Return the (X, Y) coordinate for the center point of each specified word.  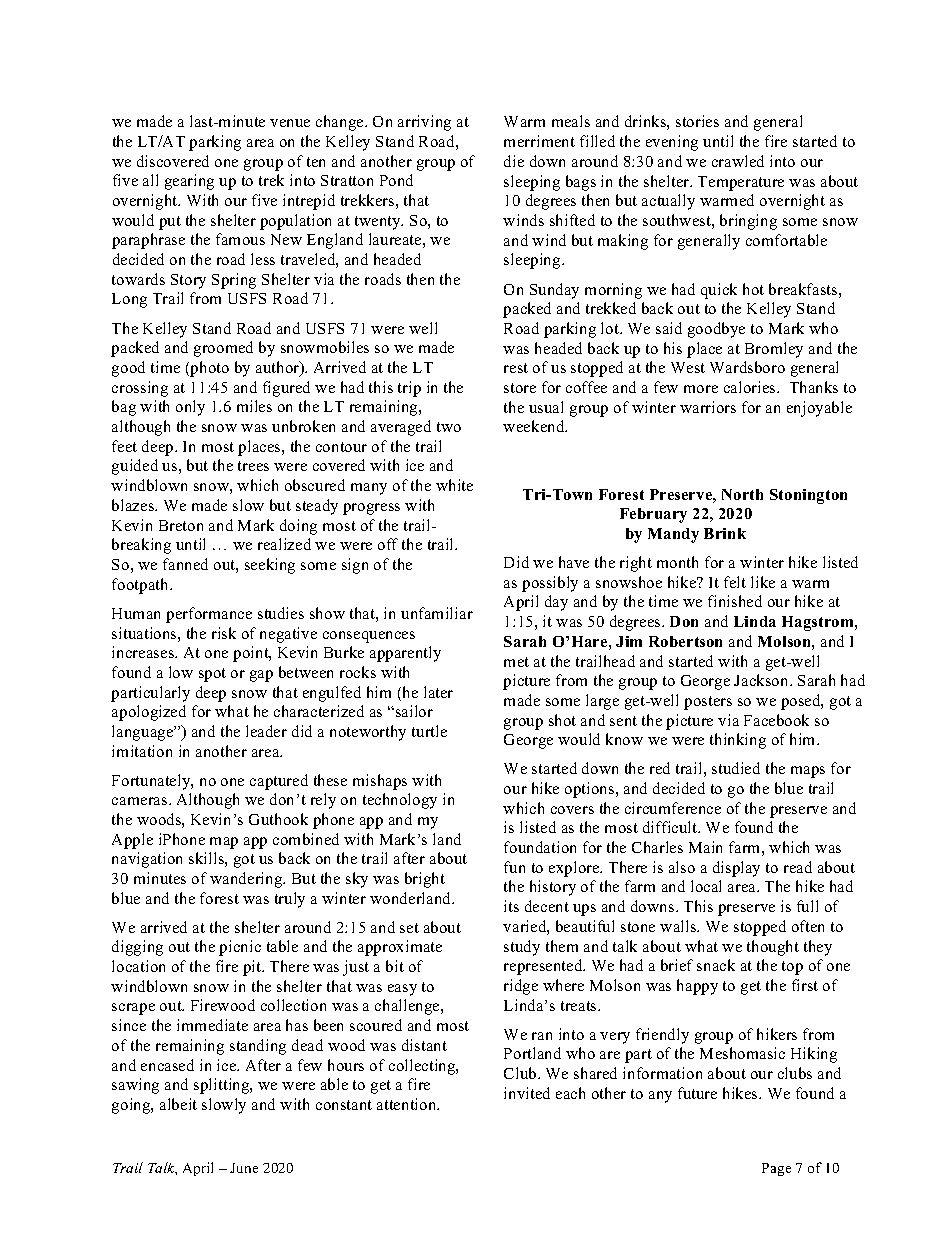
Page (776, 1169)
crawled (738, 161)
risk (224, 633)
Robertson (685, 641)
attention (408, 1104)
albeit (178, 1104)
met (516, 662)
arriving (424, 123)
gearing (189, 182)
